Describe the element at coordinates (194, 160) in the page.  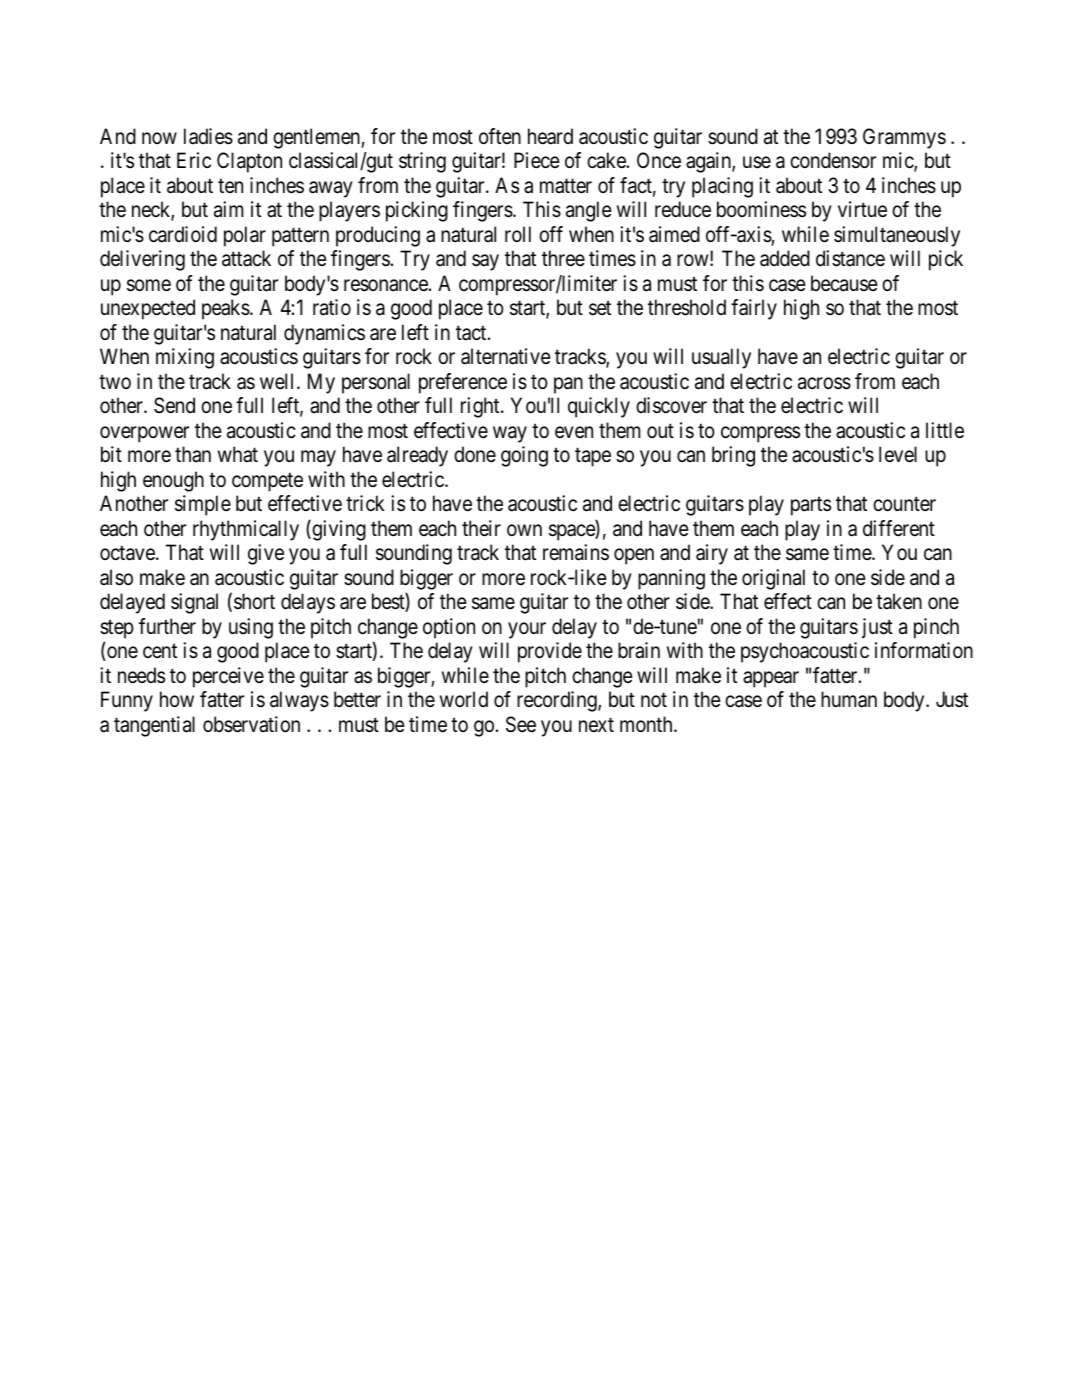
I see `Eric` at that location.
